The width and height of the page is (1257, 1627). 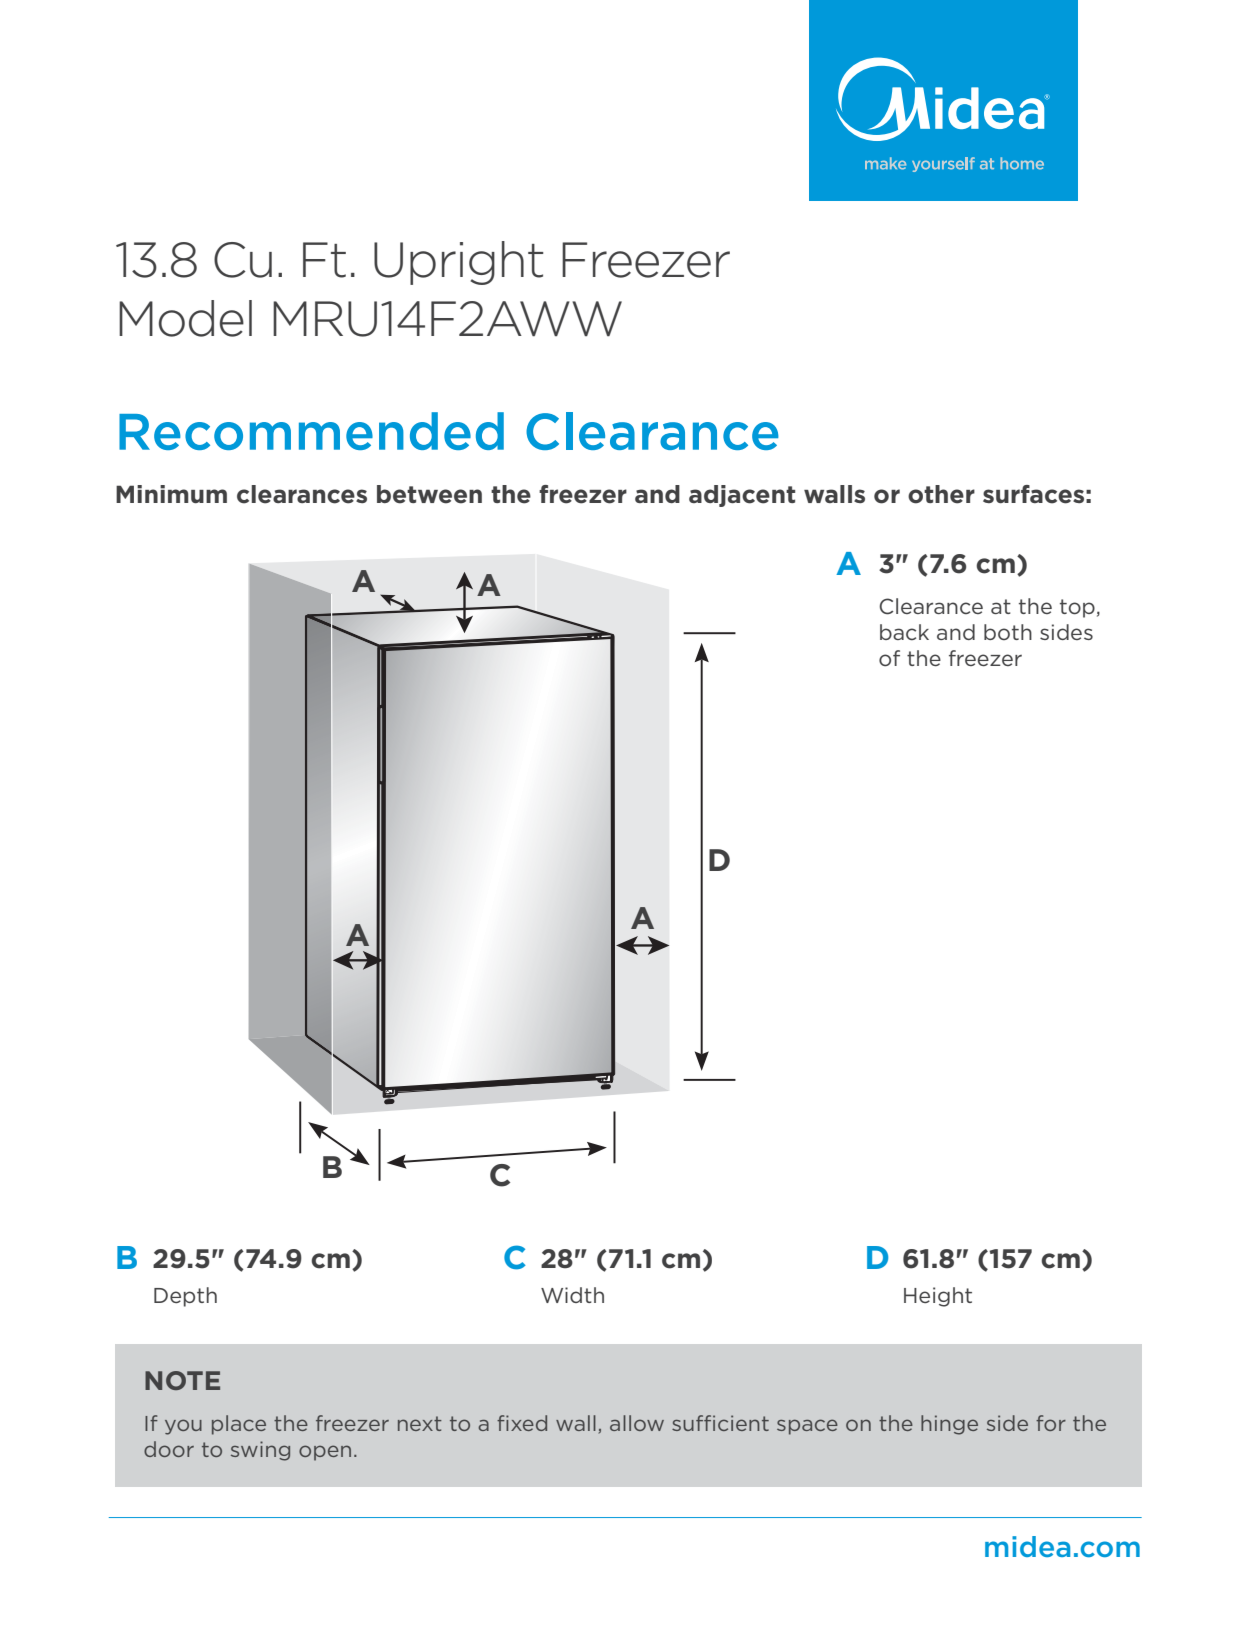 What do you see at coordinates (185, 318) in the page?
I see `Model` at bounding box center [185, 318].
